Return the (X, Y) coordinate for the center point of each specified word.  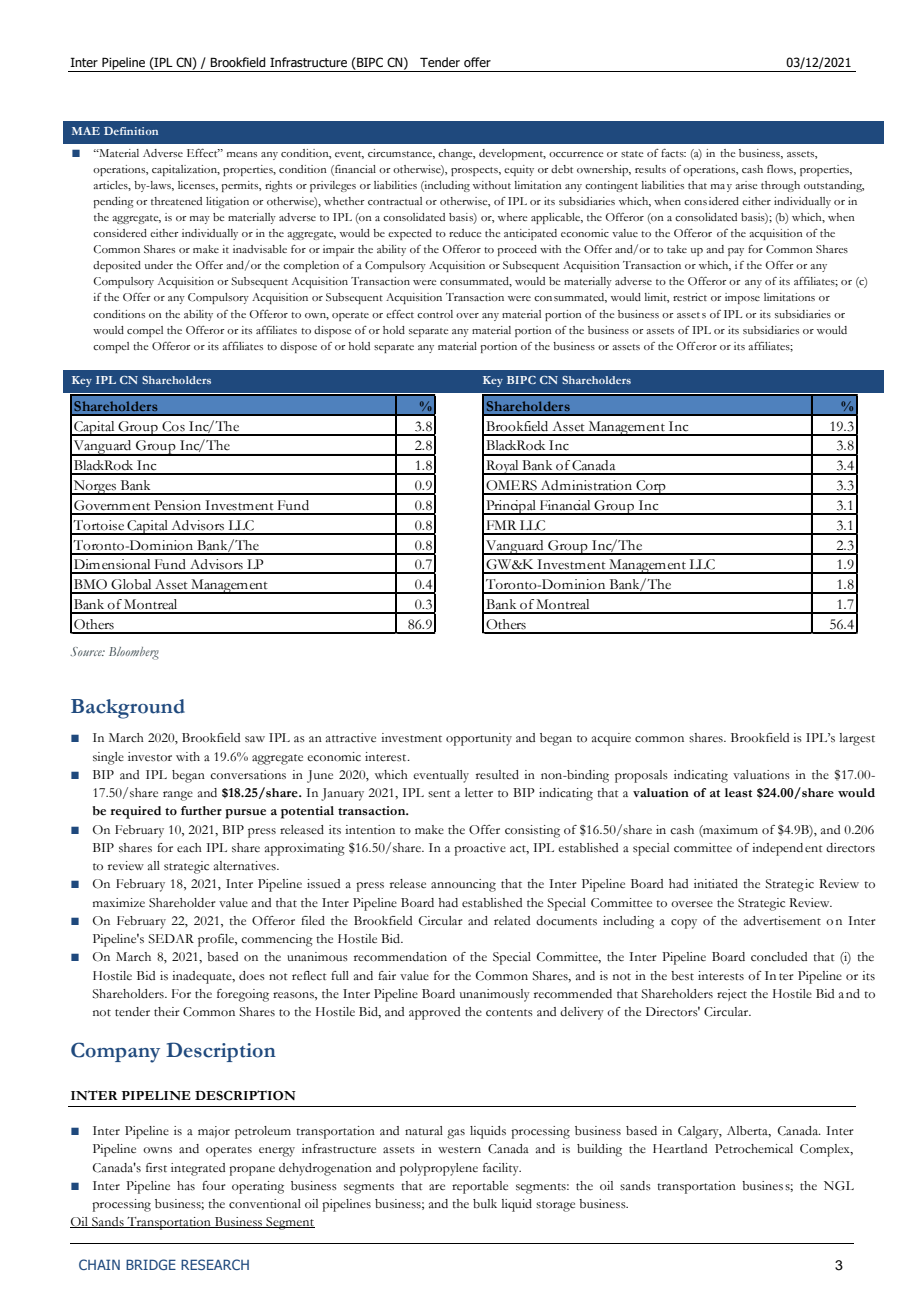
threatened (176, 201)
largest (857, 739)
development (512, 154)
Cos (173, 426)
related (512, 920)
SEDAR (171, 939)
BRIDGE (151, 1264)
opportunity (479, 739)
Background (128, 709)
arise (746, 185)
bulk (485, 1203)
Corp (651, 487)
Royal (502, 467)
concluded (779, 957)
